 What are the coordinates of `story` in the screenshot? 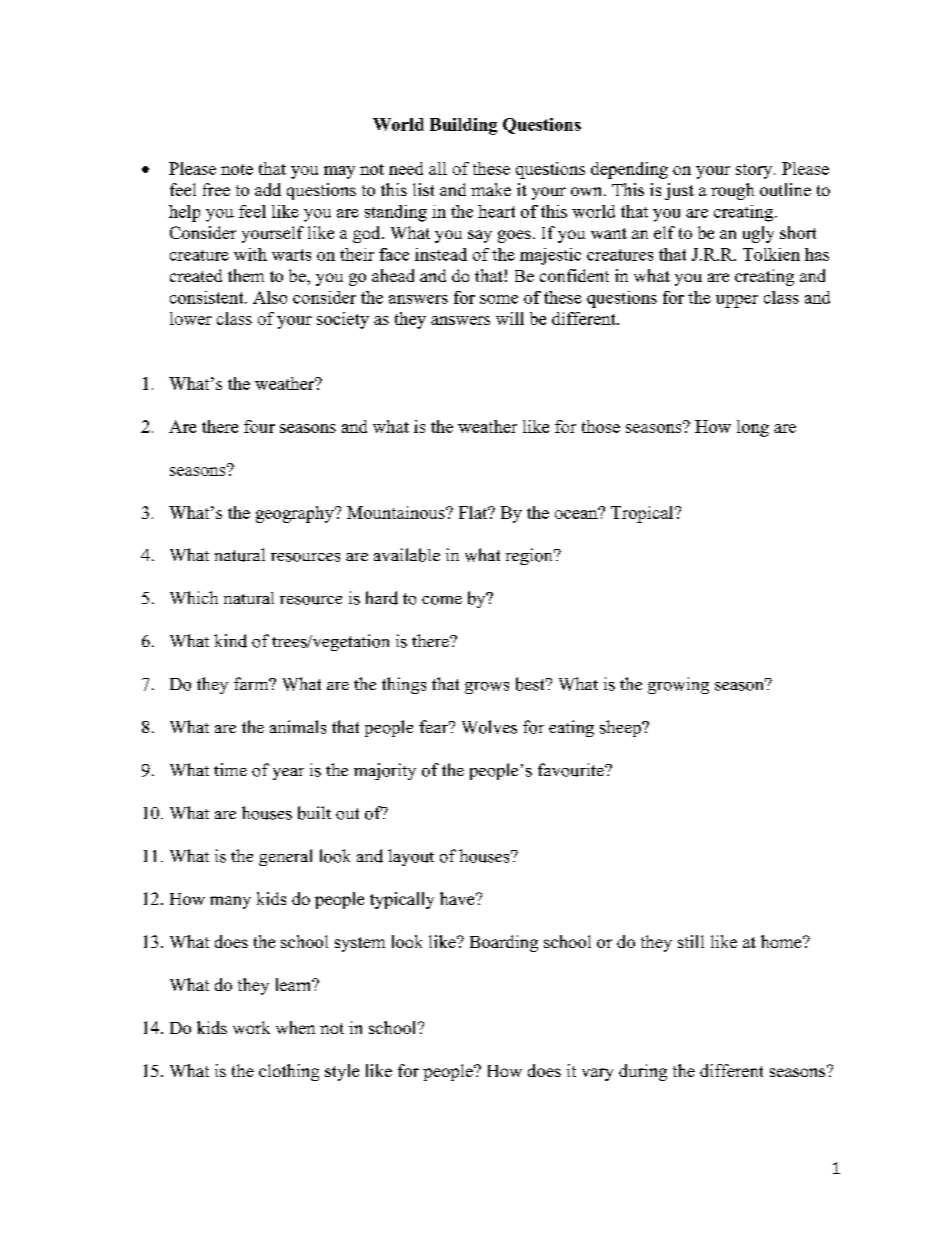 It's located at (755, 171).
